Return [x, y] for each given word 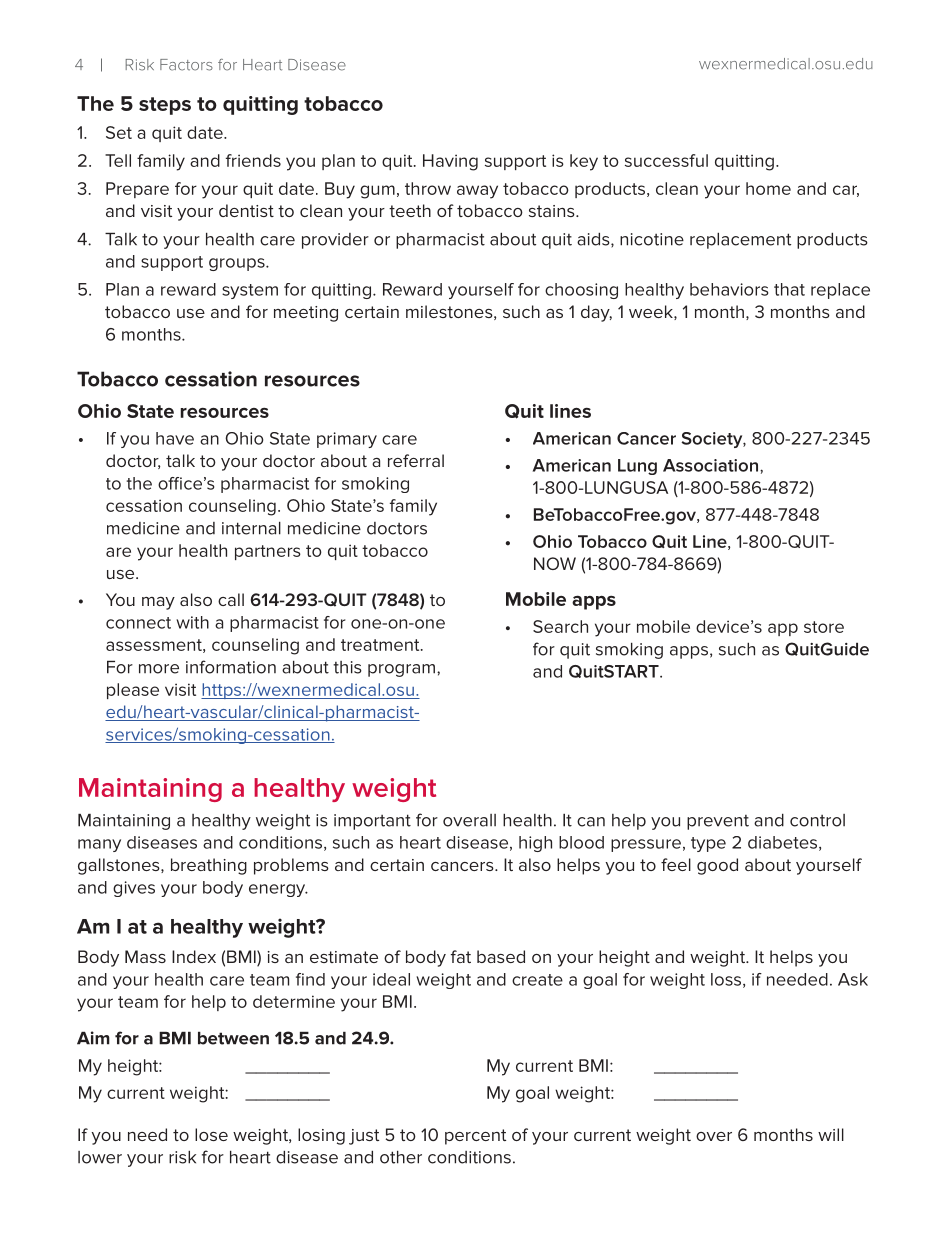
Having [450, 162]
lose [211, 1134]
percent [475, 1137]
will [831, 1134]
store [824, 627]
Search [560, 626]
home [768, 188]
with [192, 622]
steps [165, 106]
